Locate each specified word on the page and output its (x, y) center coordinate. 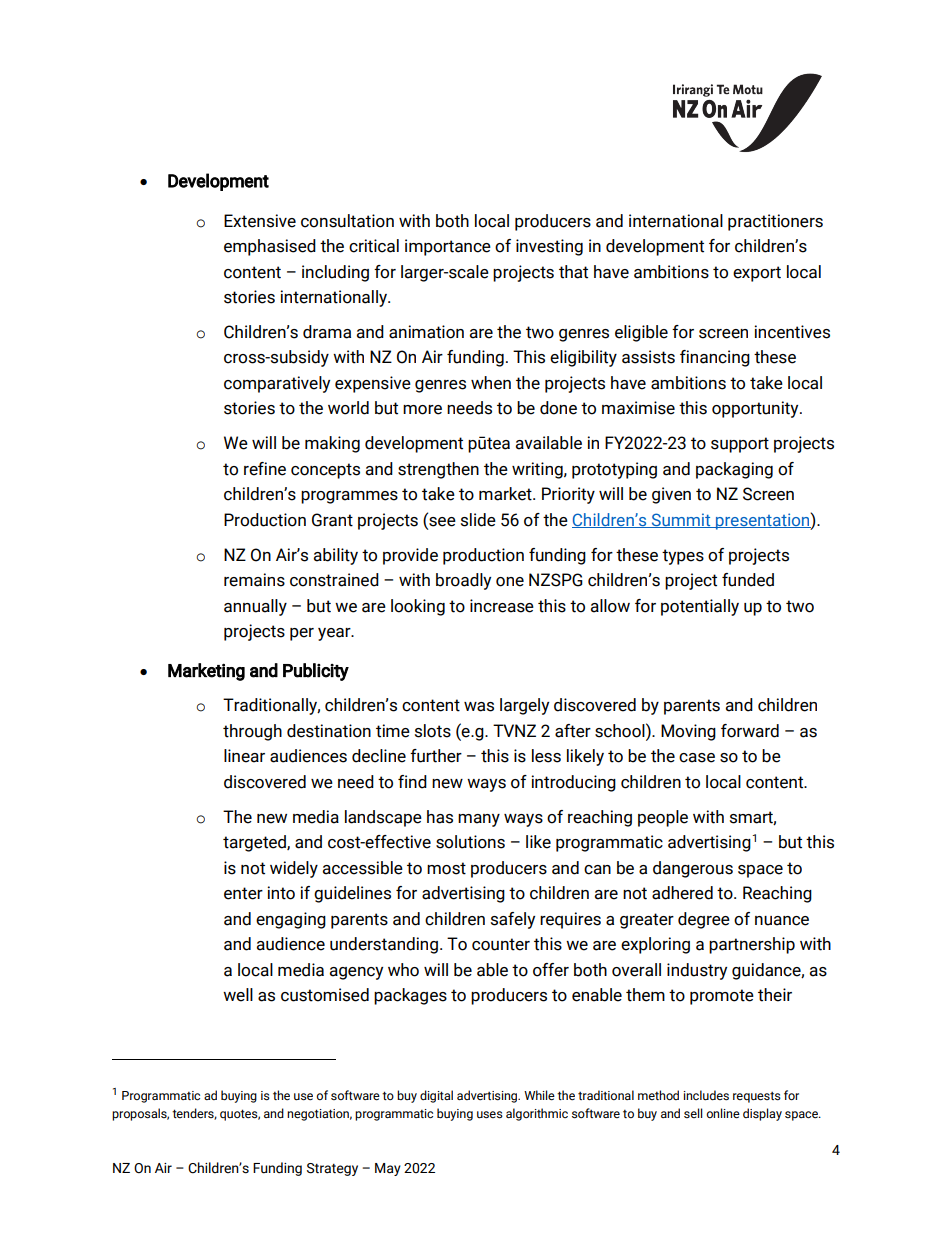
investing (549, 247)
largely (524, 706)
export (757, 274)
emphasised (270, 247)
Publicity (316, 672)
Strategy (332, 1169)
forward (750, 731)
